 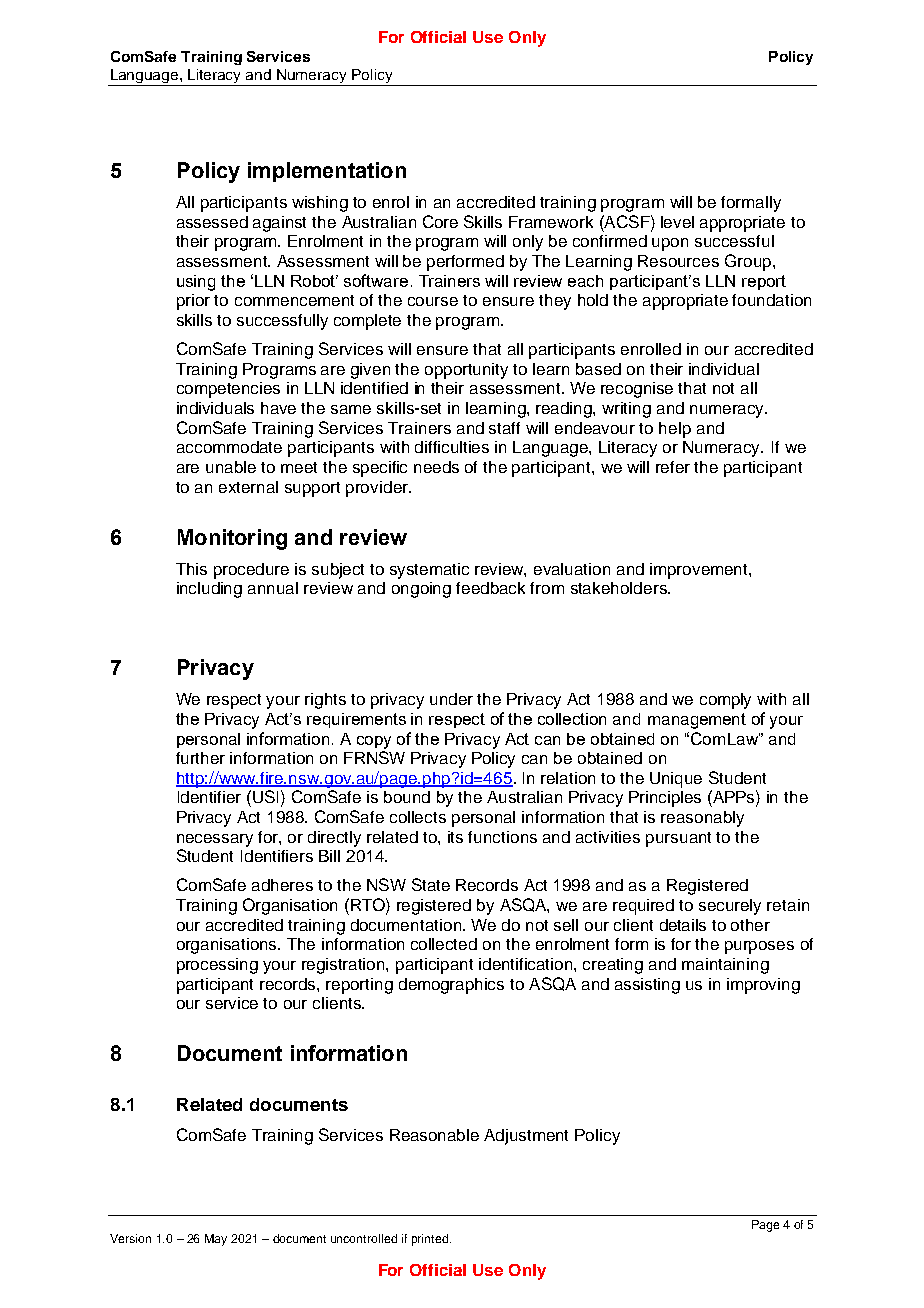 What do you see at coordinates (200, 758) in the screenshot?
I see `further` at bounding box center [200, 758].
